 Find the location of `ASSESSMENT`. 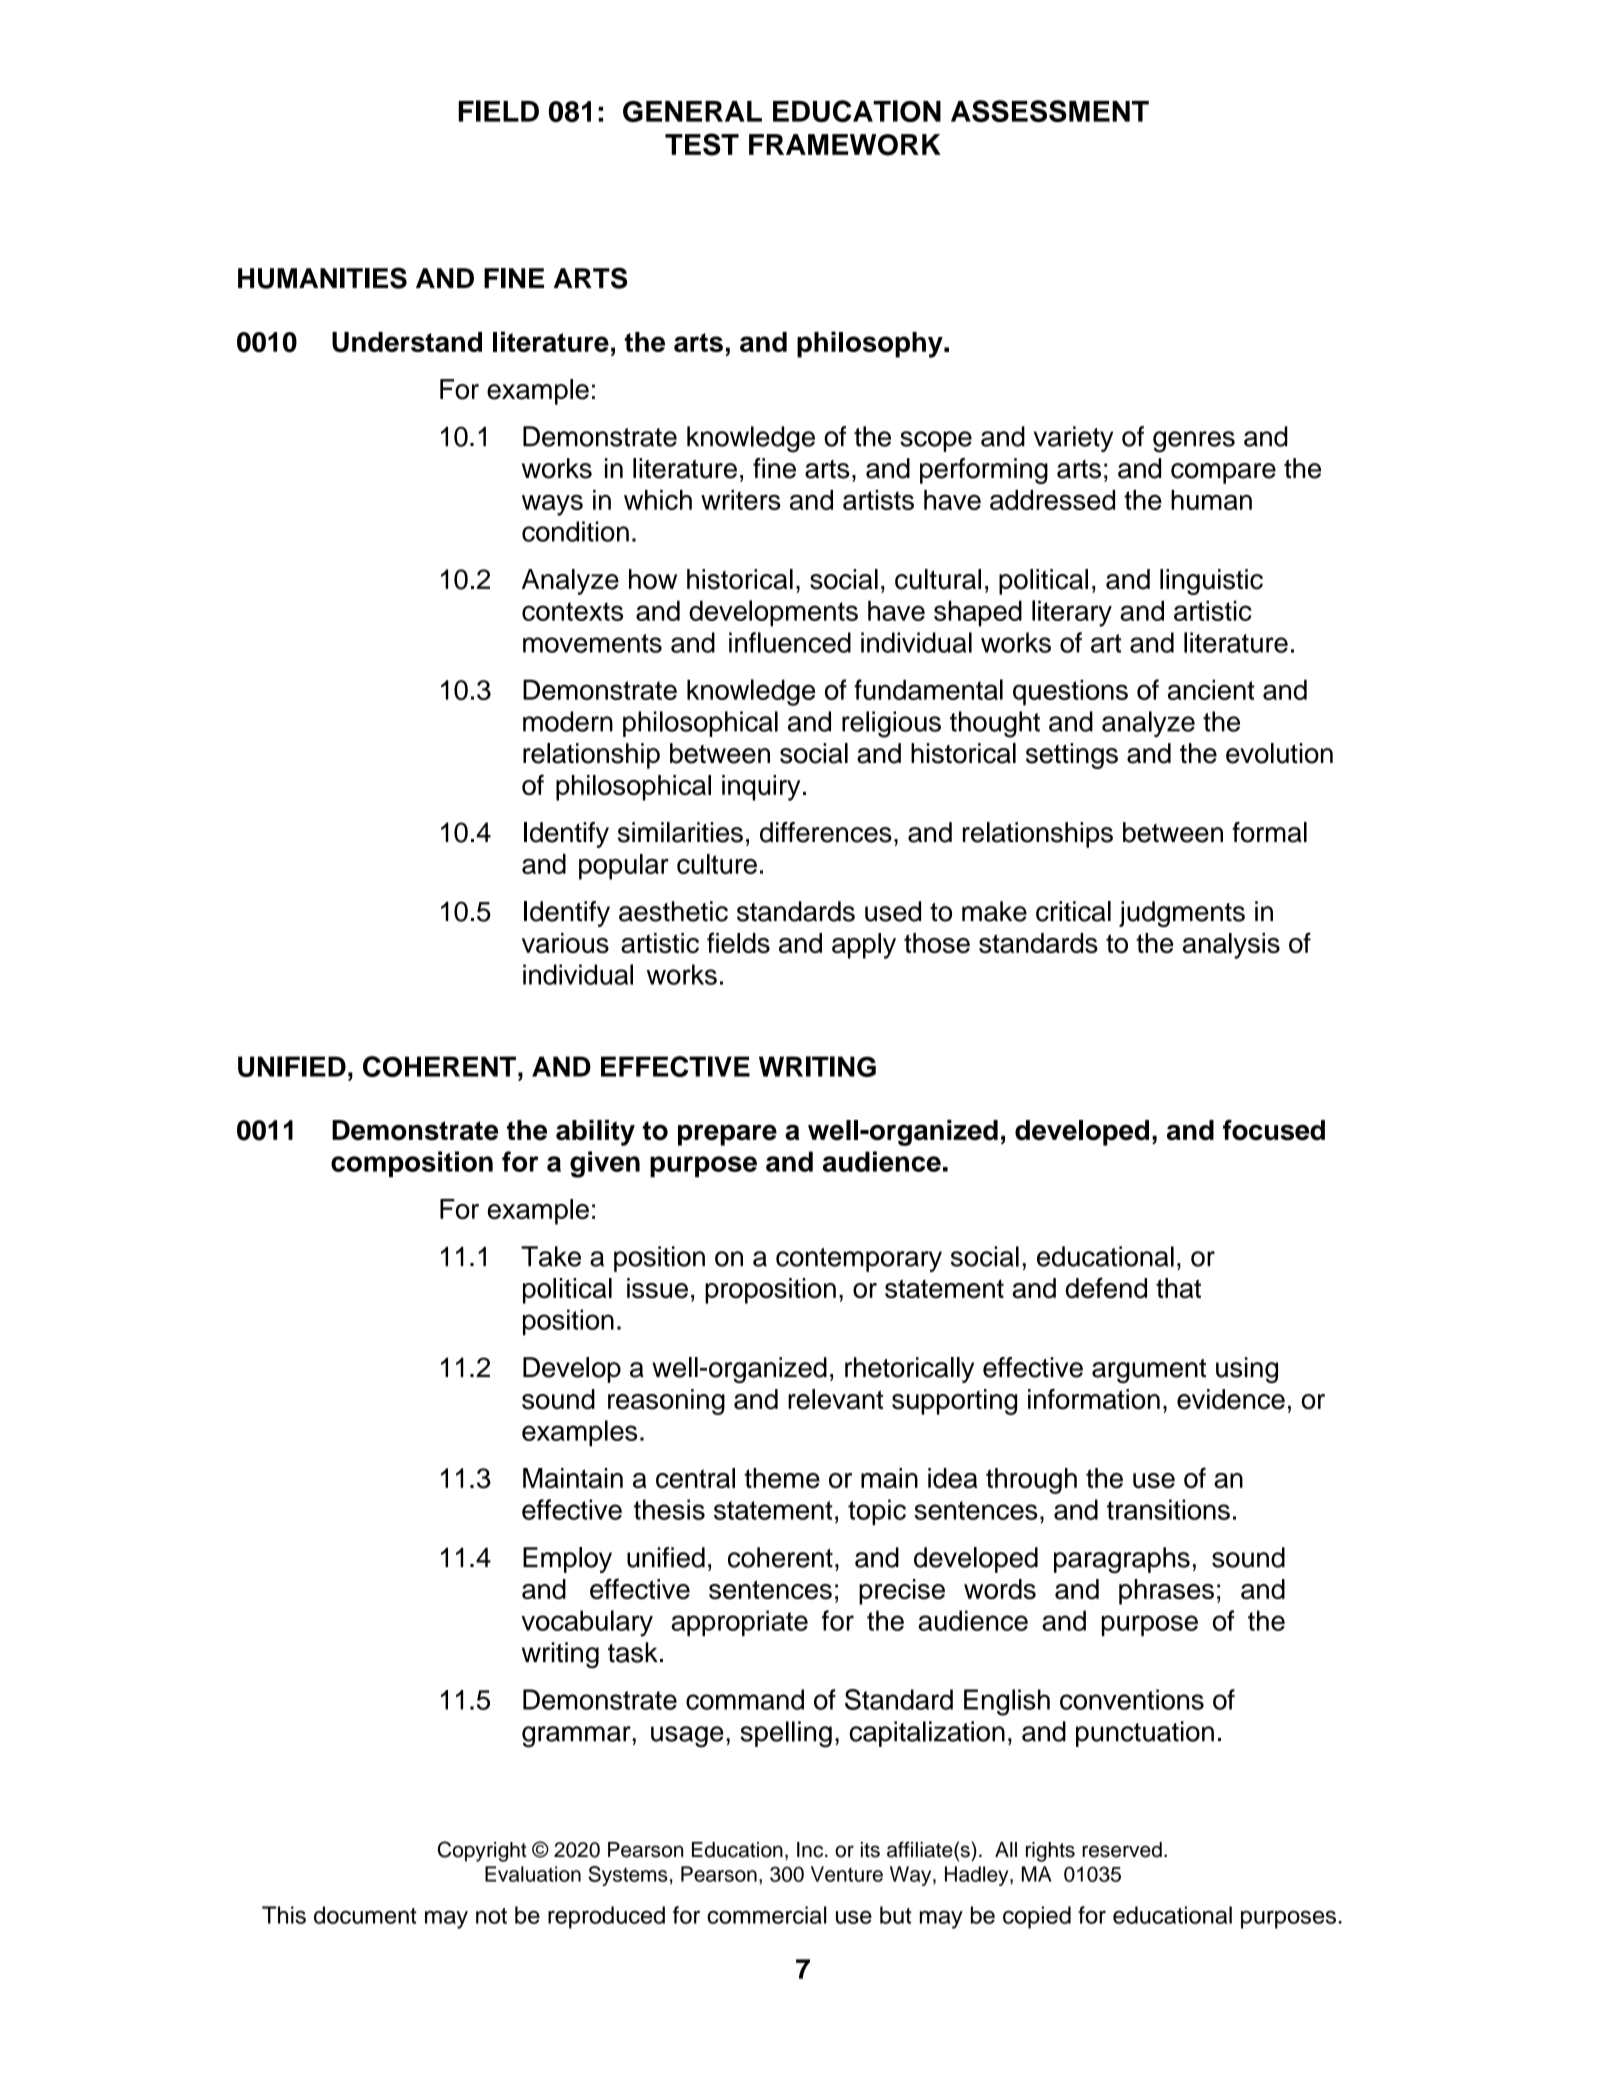

ASSESSMENT is located at coordinates (1050, 111).
